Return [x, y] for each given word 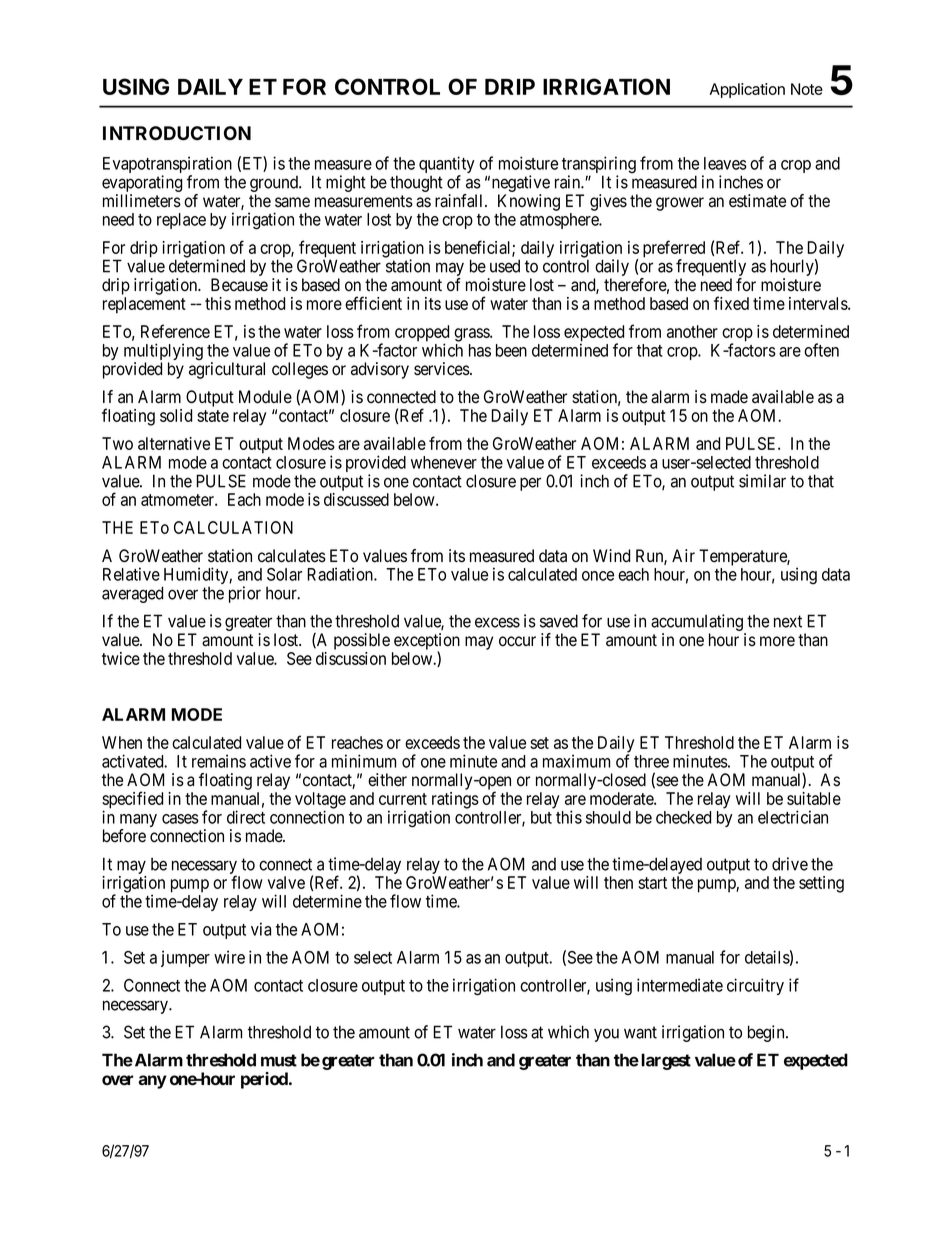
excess [497, 622]
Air [683, 555]
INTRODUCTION [177, 133]
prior [245, 594]
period [265, 1080]
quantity [447, 166]
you [606, 1035]
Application [747, 90]
